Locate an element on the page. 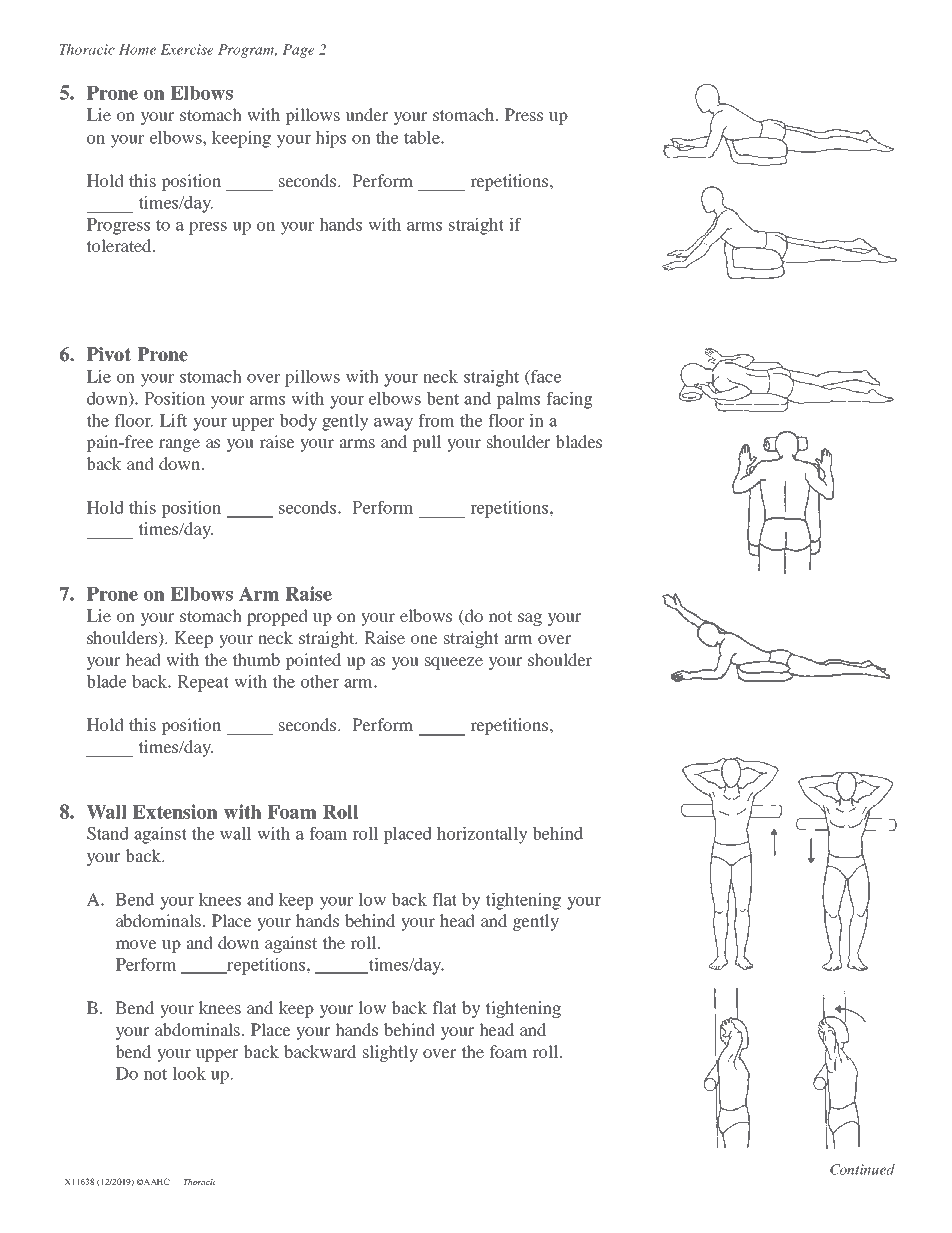  facing is located at coordinates (569, 400).
